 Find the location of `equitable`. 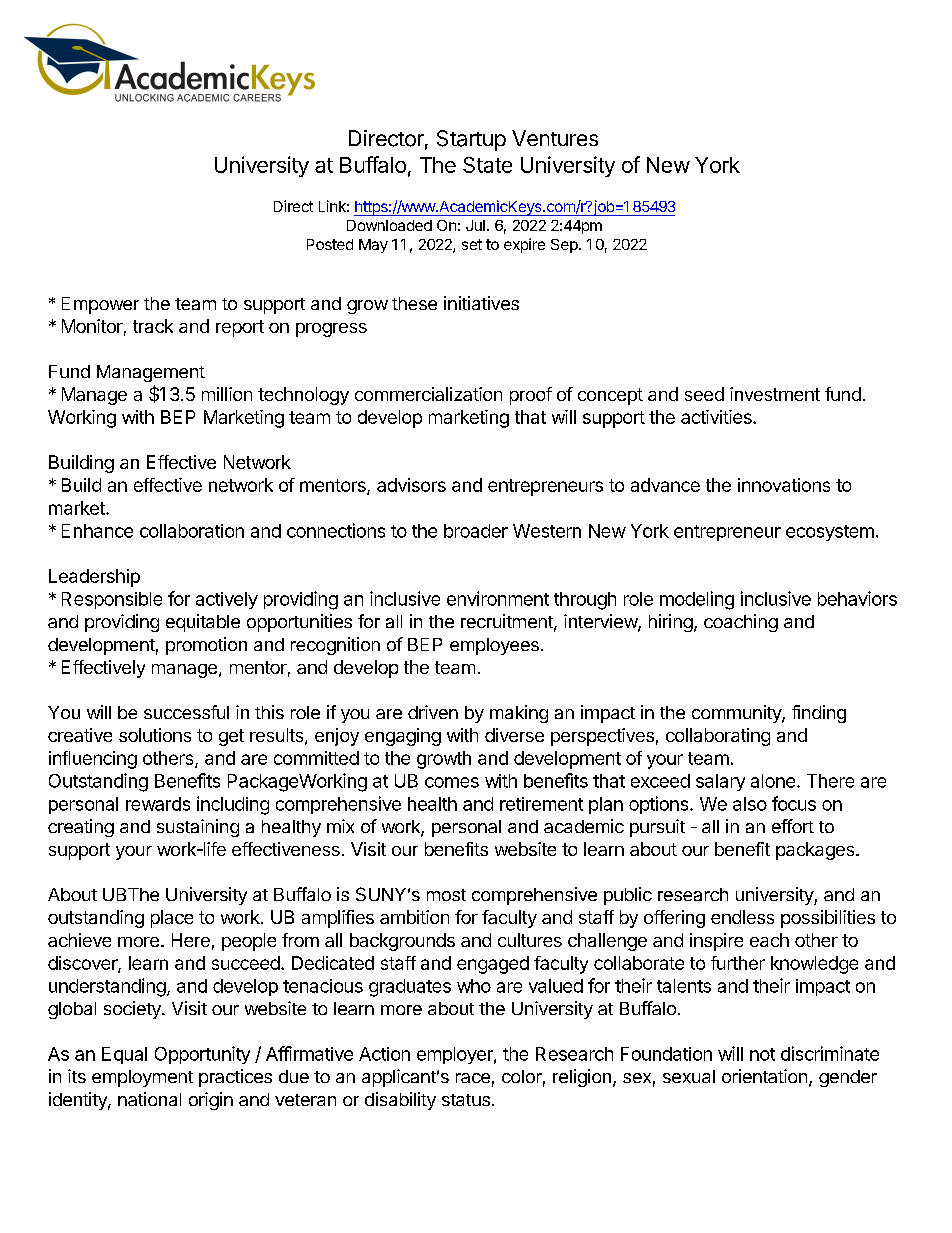

equitable is located at coordinates (203, 623).
